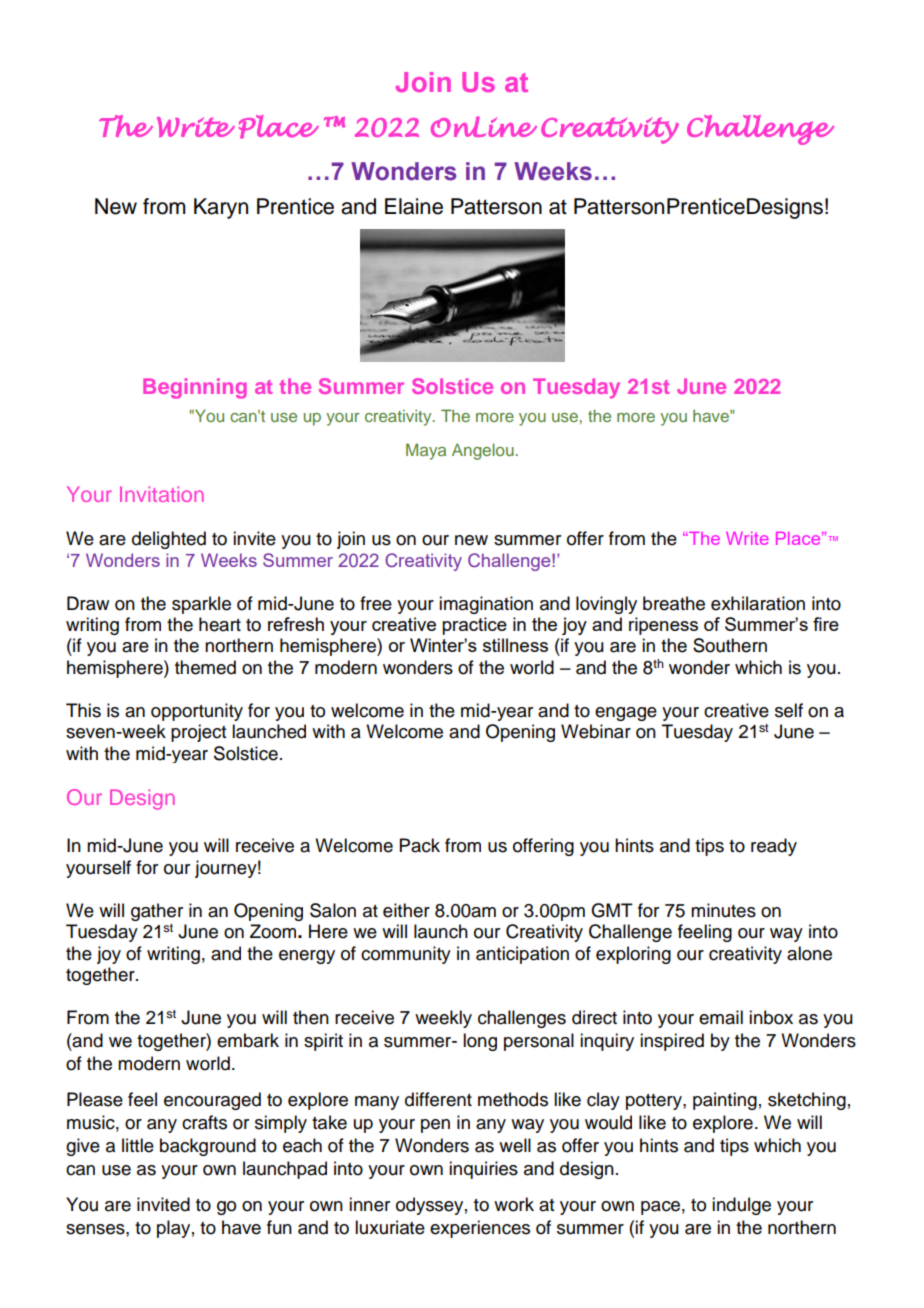 The height and width of the screenshot is (1308, 924). I want to click on minutes, so click(723, 910).
